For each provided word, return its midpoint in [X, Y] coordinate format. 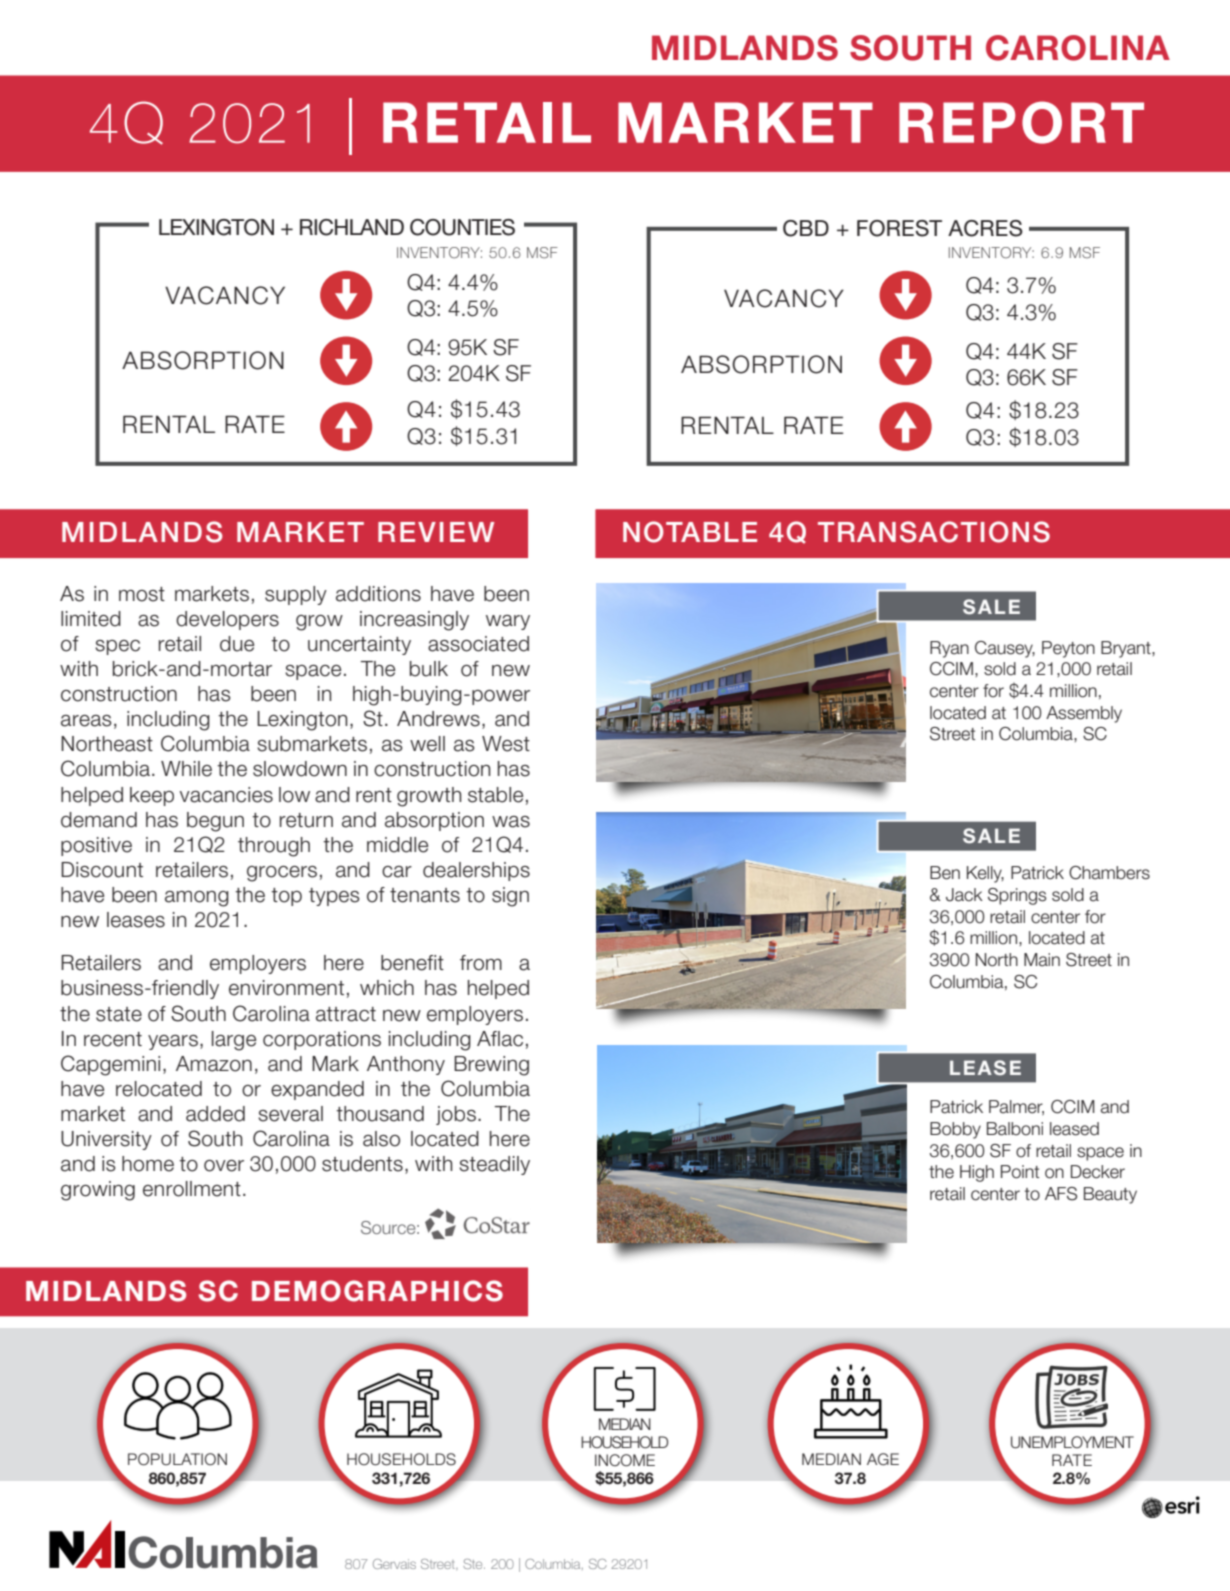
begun [215, 822]
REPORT [1021, 122]
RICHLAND [352, 227]
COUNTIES [462, 227]
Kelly [985, 874]
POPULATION [177, 1459]
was [511, 822]
